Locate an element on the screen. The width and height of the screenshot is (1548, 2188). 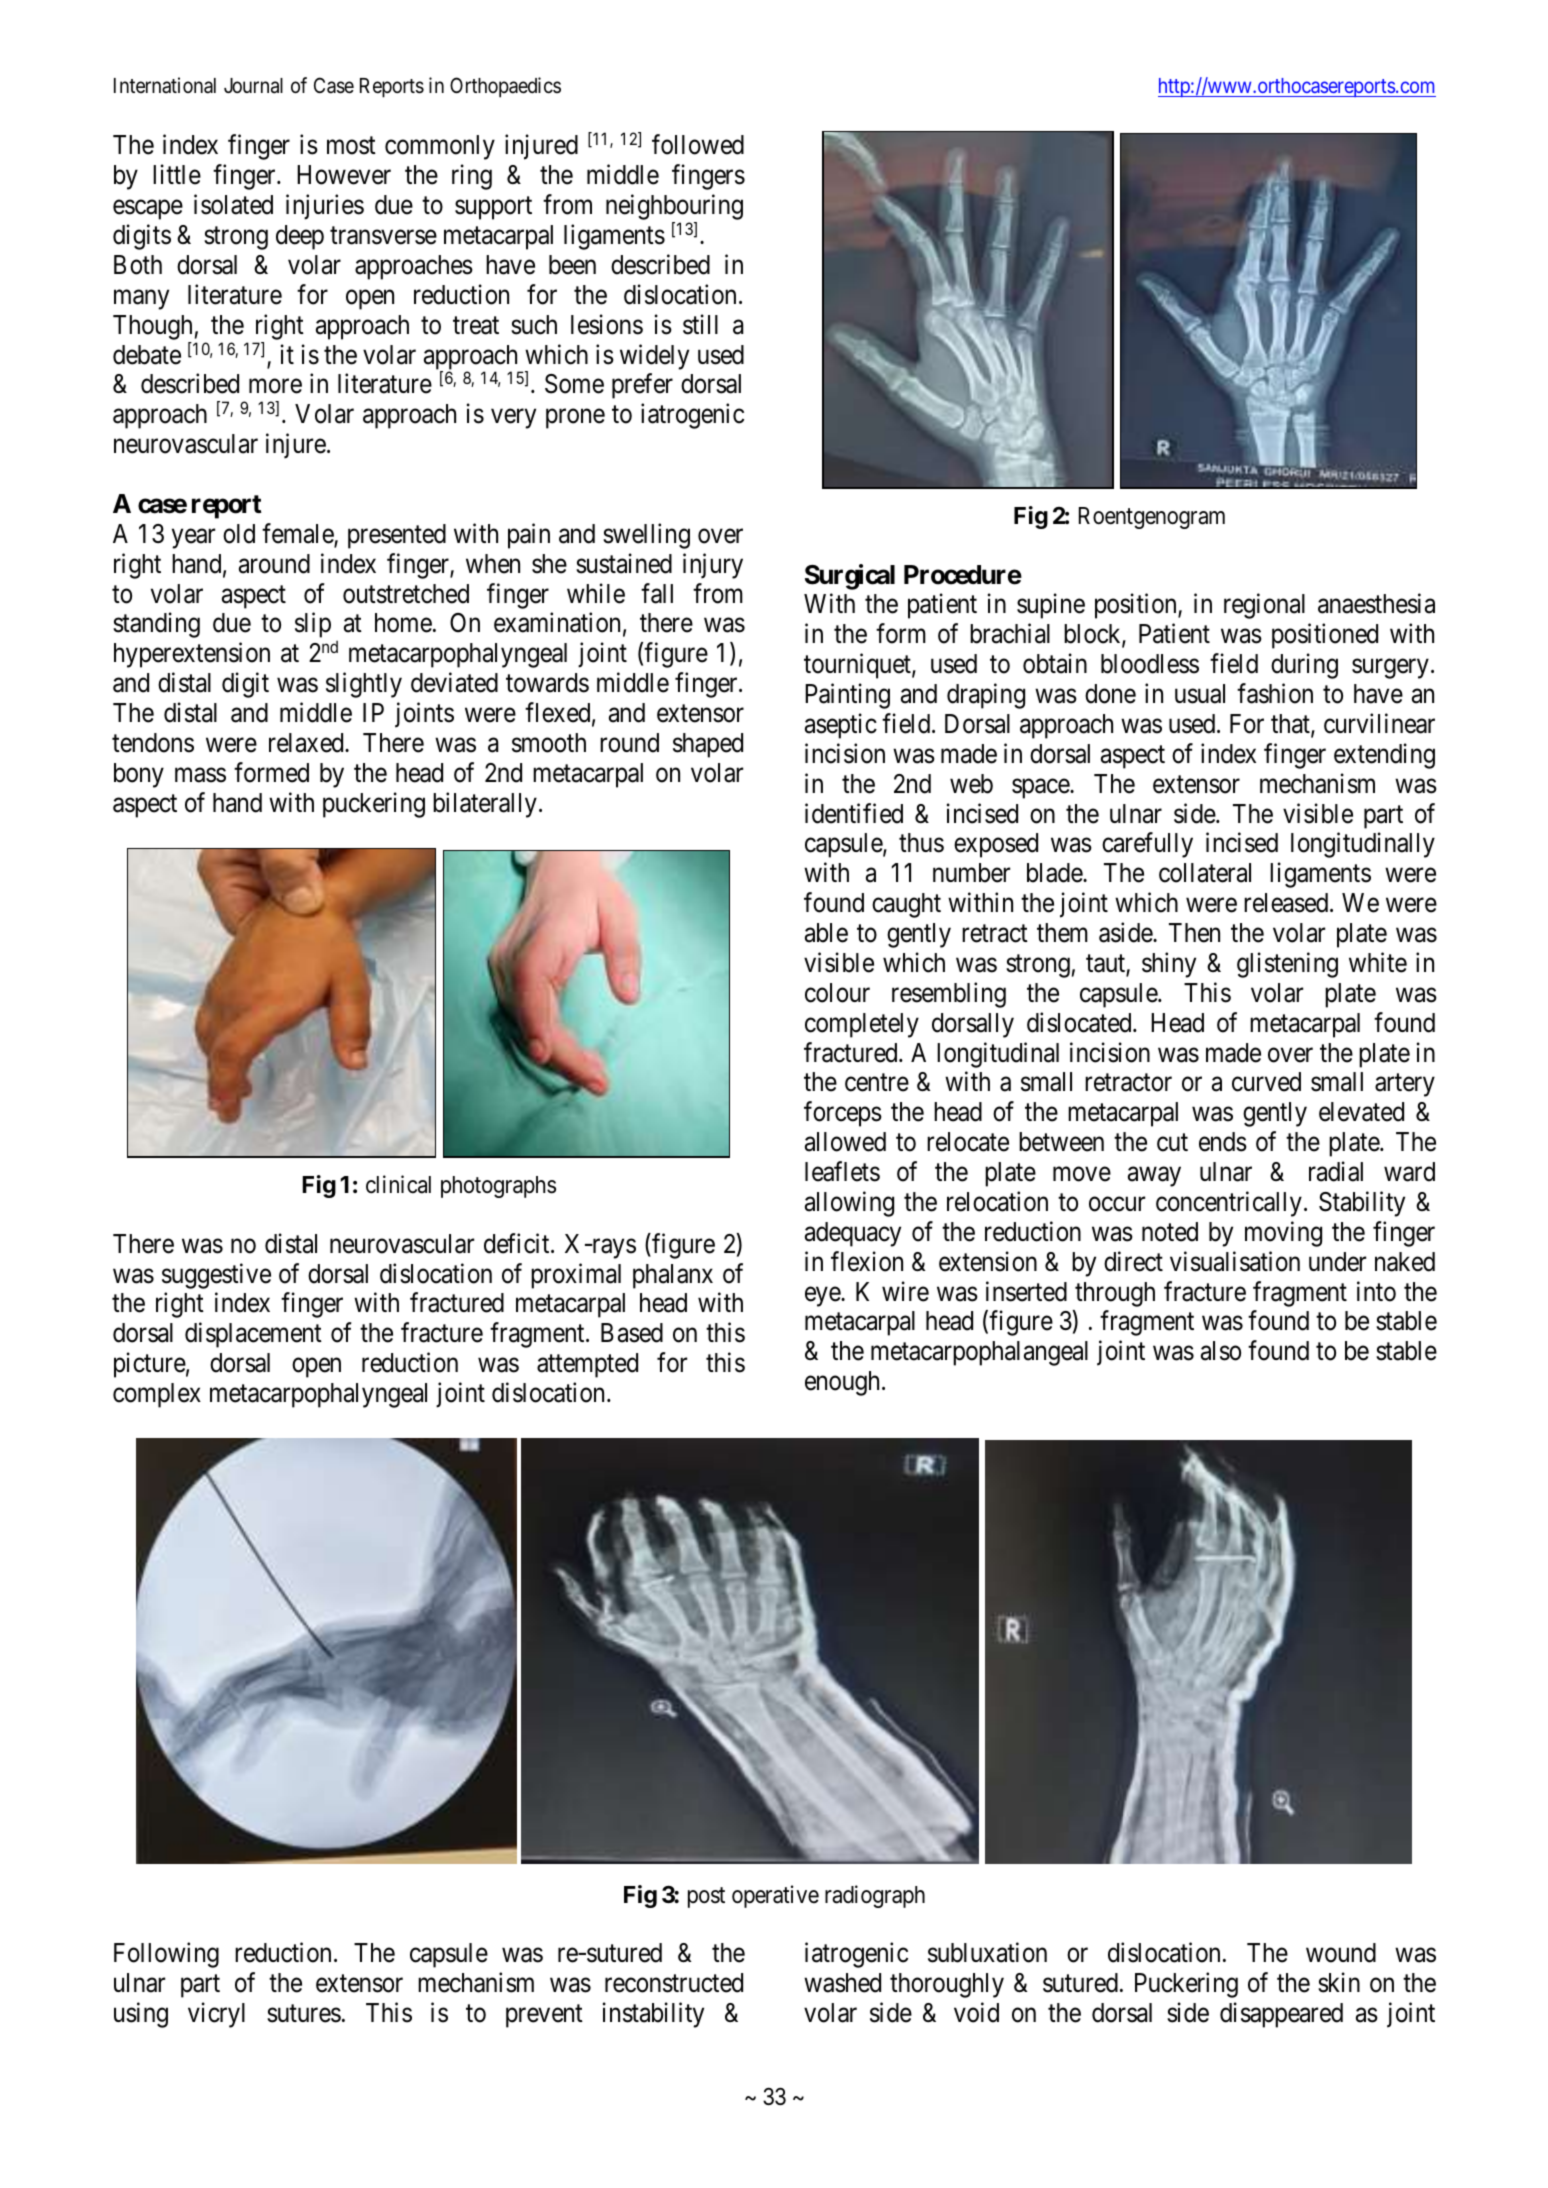
still is located at coordinates (700, 324).
